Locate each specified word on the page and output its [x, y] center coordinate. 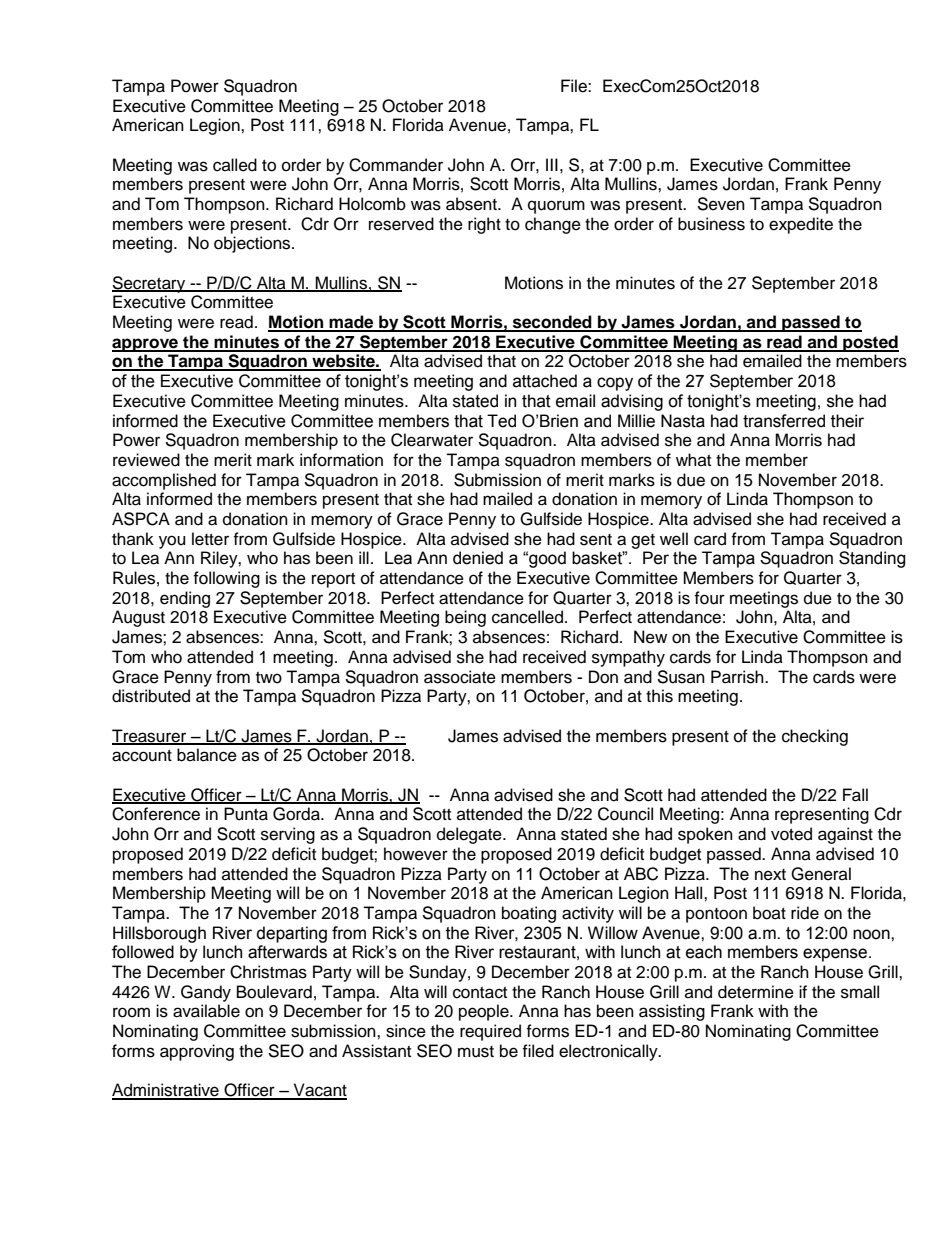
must [476, 1052]
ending [185, 599]
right [484, 225]
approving [197, 1052]
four [709, 598]
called [235, 165]
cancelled [527, 617]
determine [756, 992]
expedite [801, 225]
